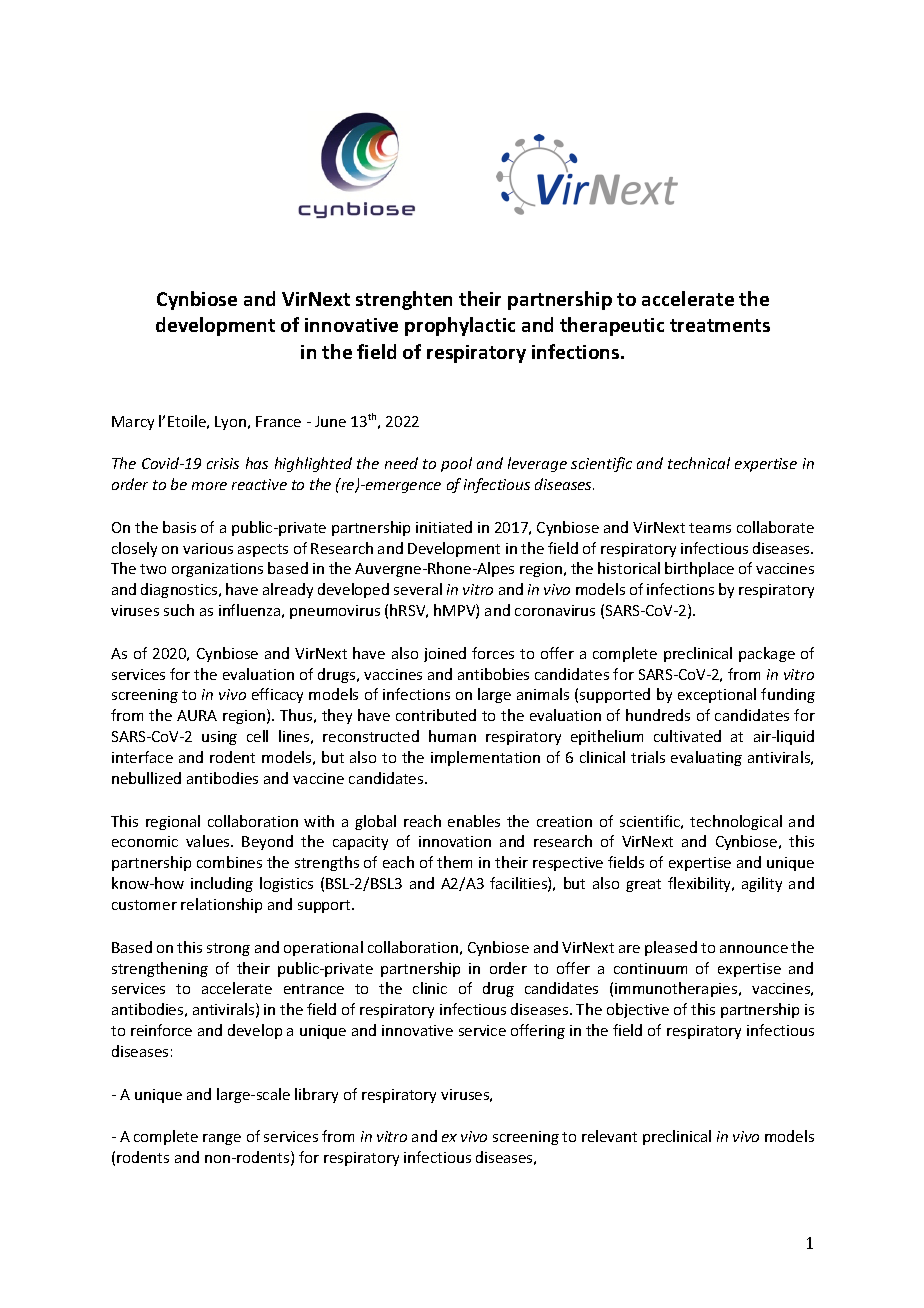  I want to click on prophylactic, so click(460, 326).
